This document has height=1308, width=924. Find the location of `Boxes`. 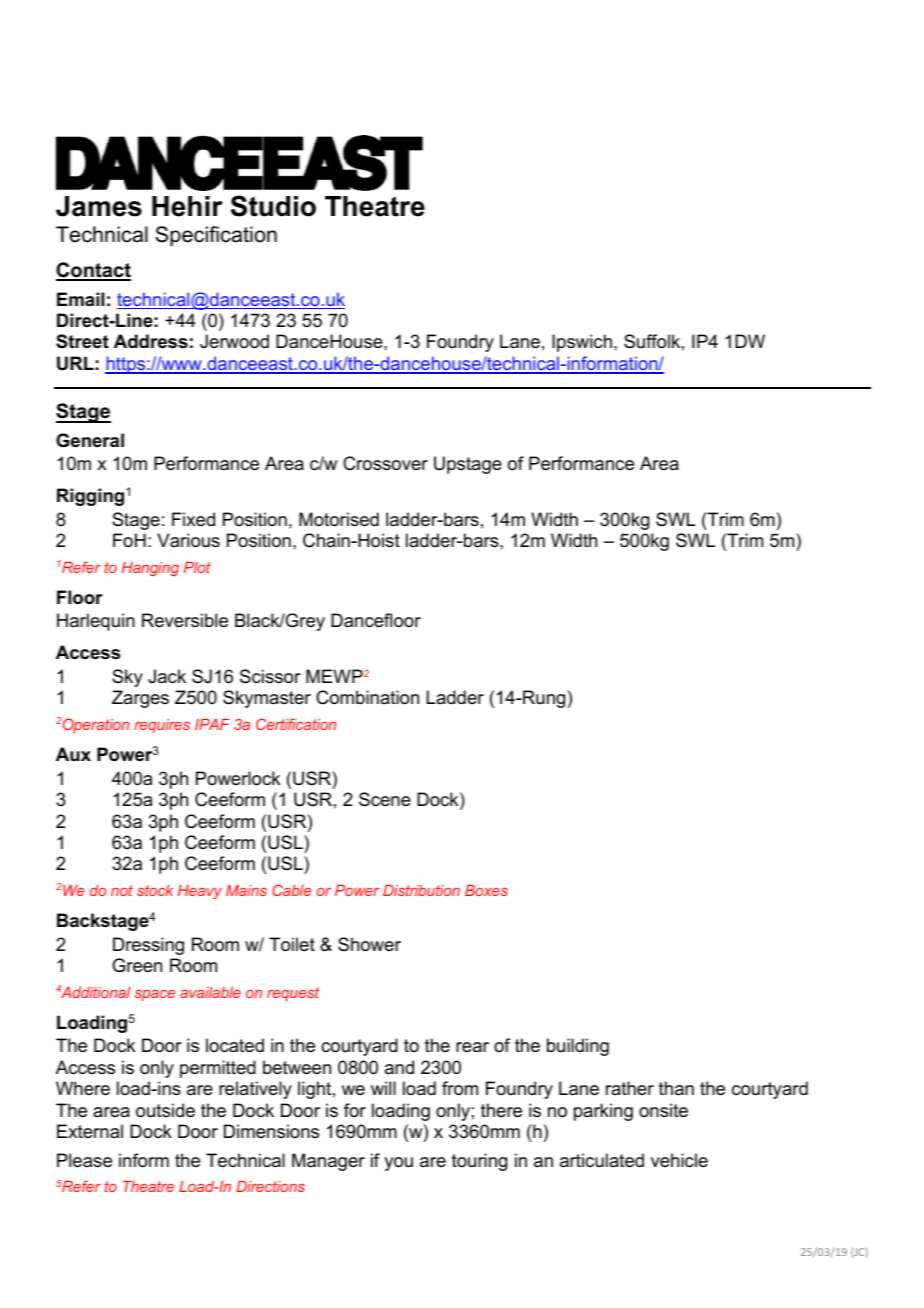

Boxes is located at coordinates (486, 890).
